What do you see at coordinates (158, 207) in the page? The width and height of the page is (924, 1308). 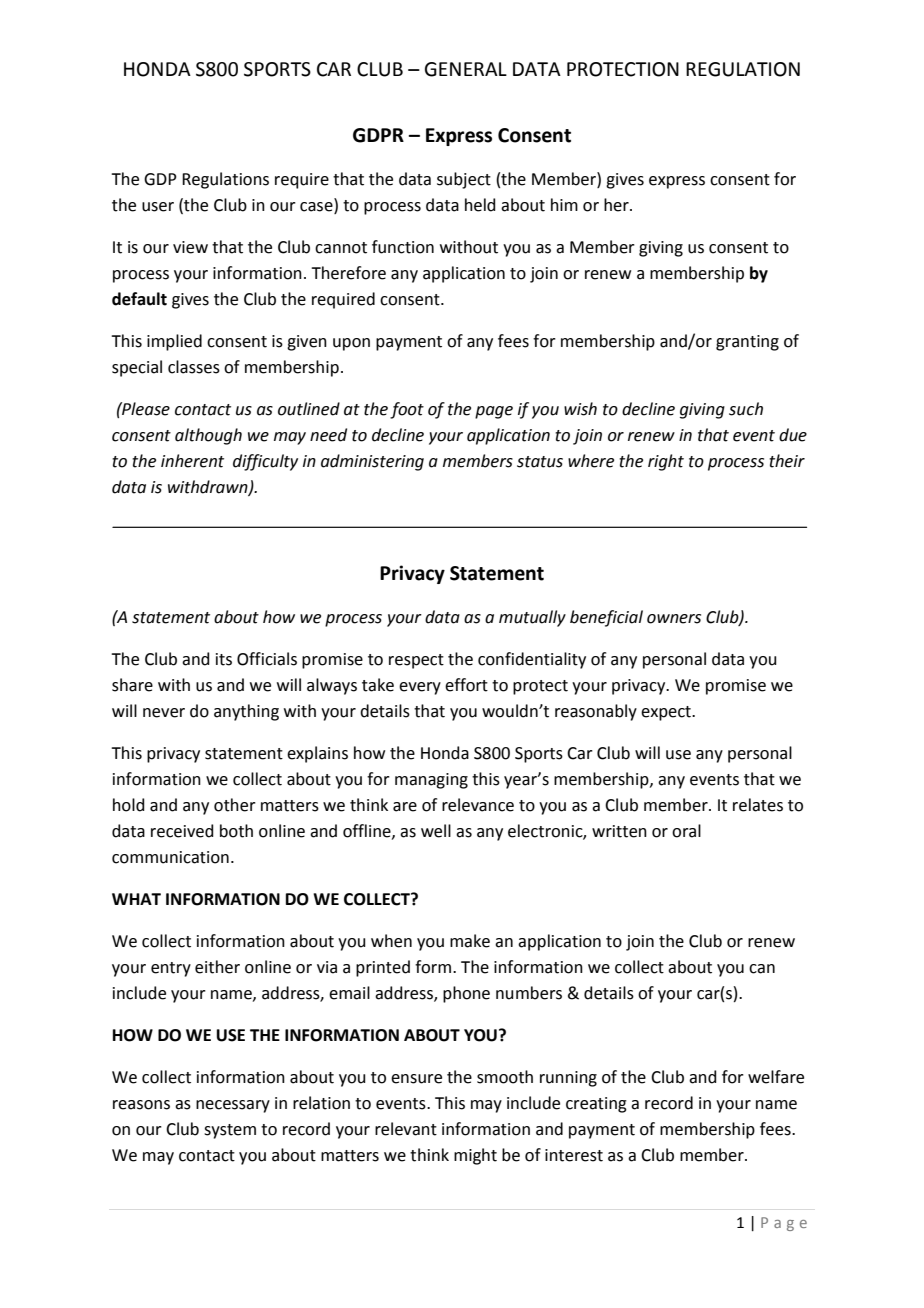 I see `user` at bounding box center [158, 207].
